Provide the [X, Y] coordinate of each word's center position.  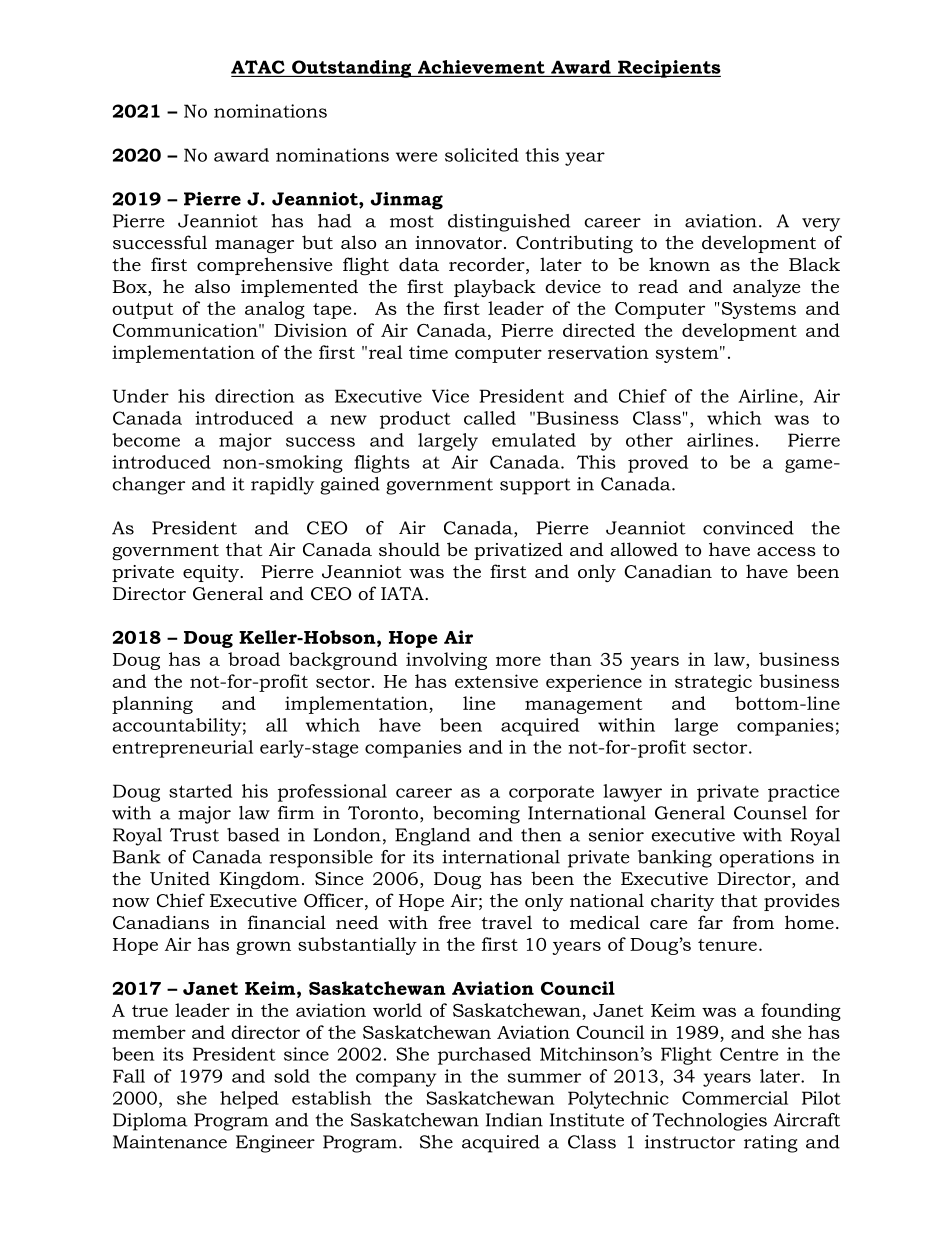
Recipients [668, 69]
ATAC [258, 67]
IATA [403, 593]
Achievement [481, 67]
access [786, 552]
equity [212, 573]
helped [249, 1100]
